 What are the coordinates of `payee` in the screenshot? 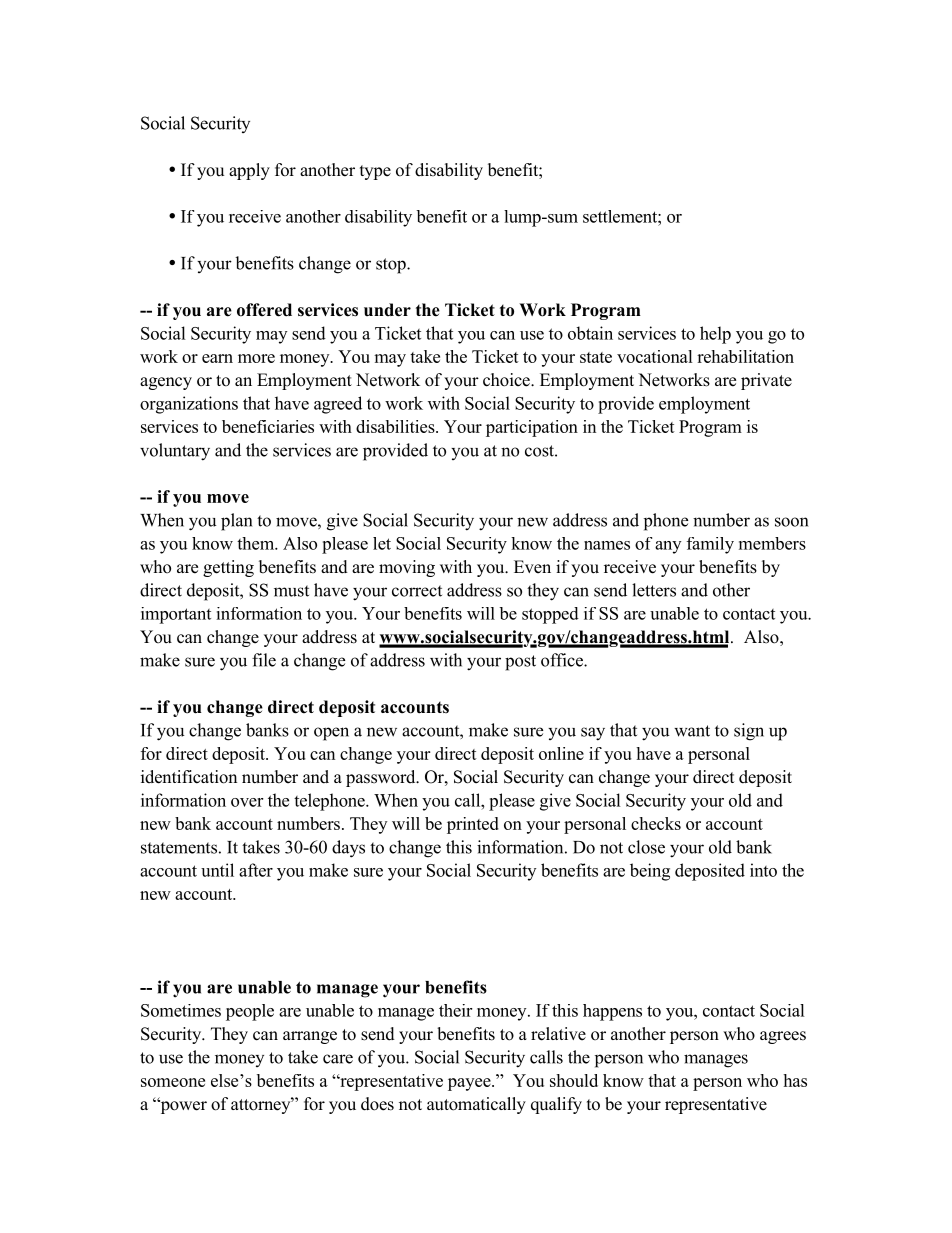 It's located at (470, 1084).
